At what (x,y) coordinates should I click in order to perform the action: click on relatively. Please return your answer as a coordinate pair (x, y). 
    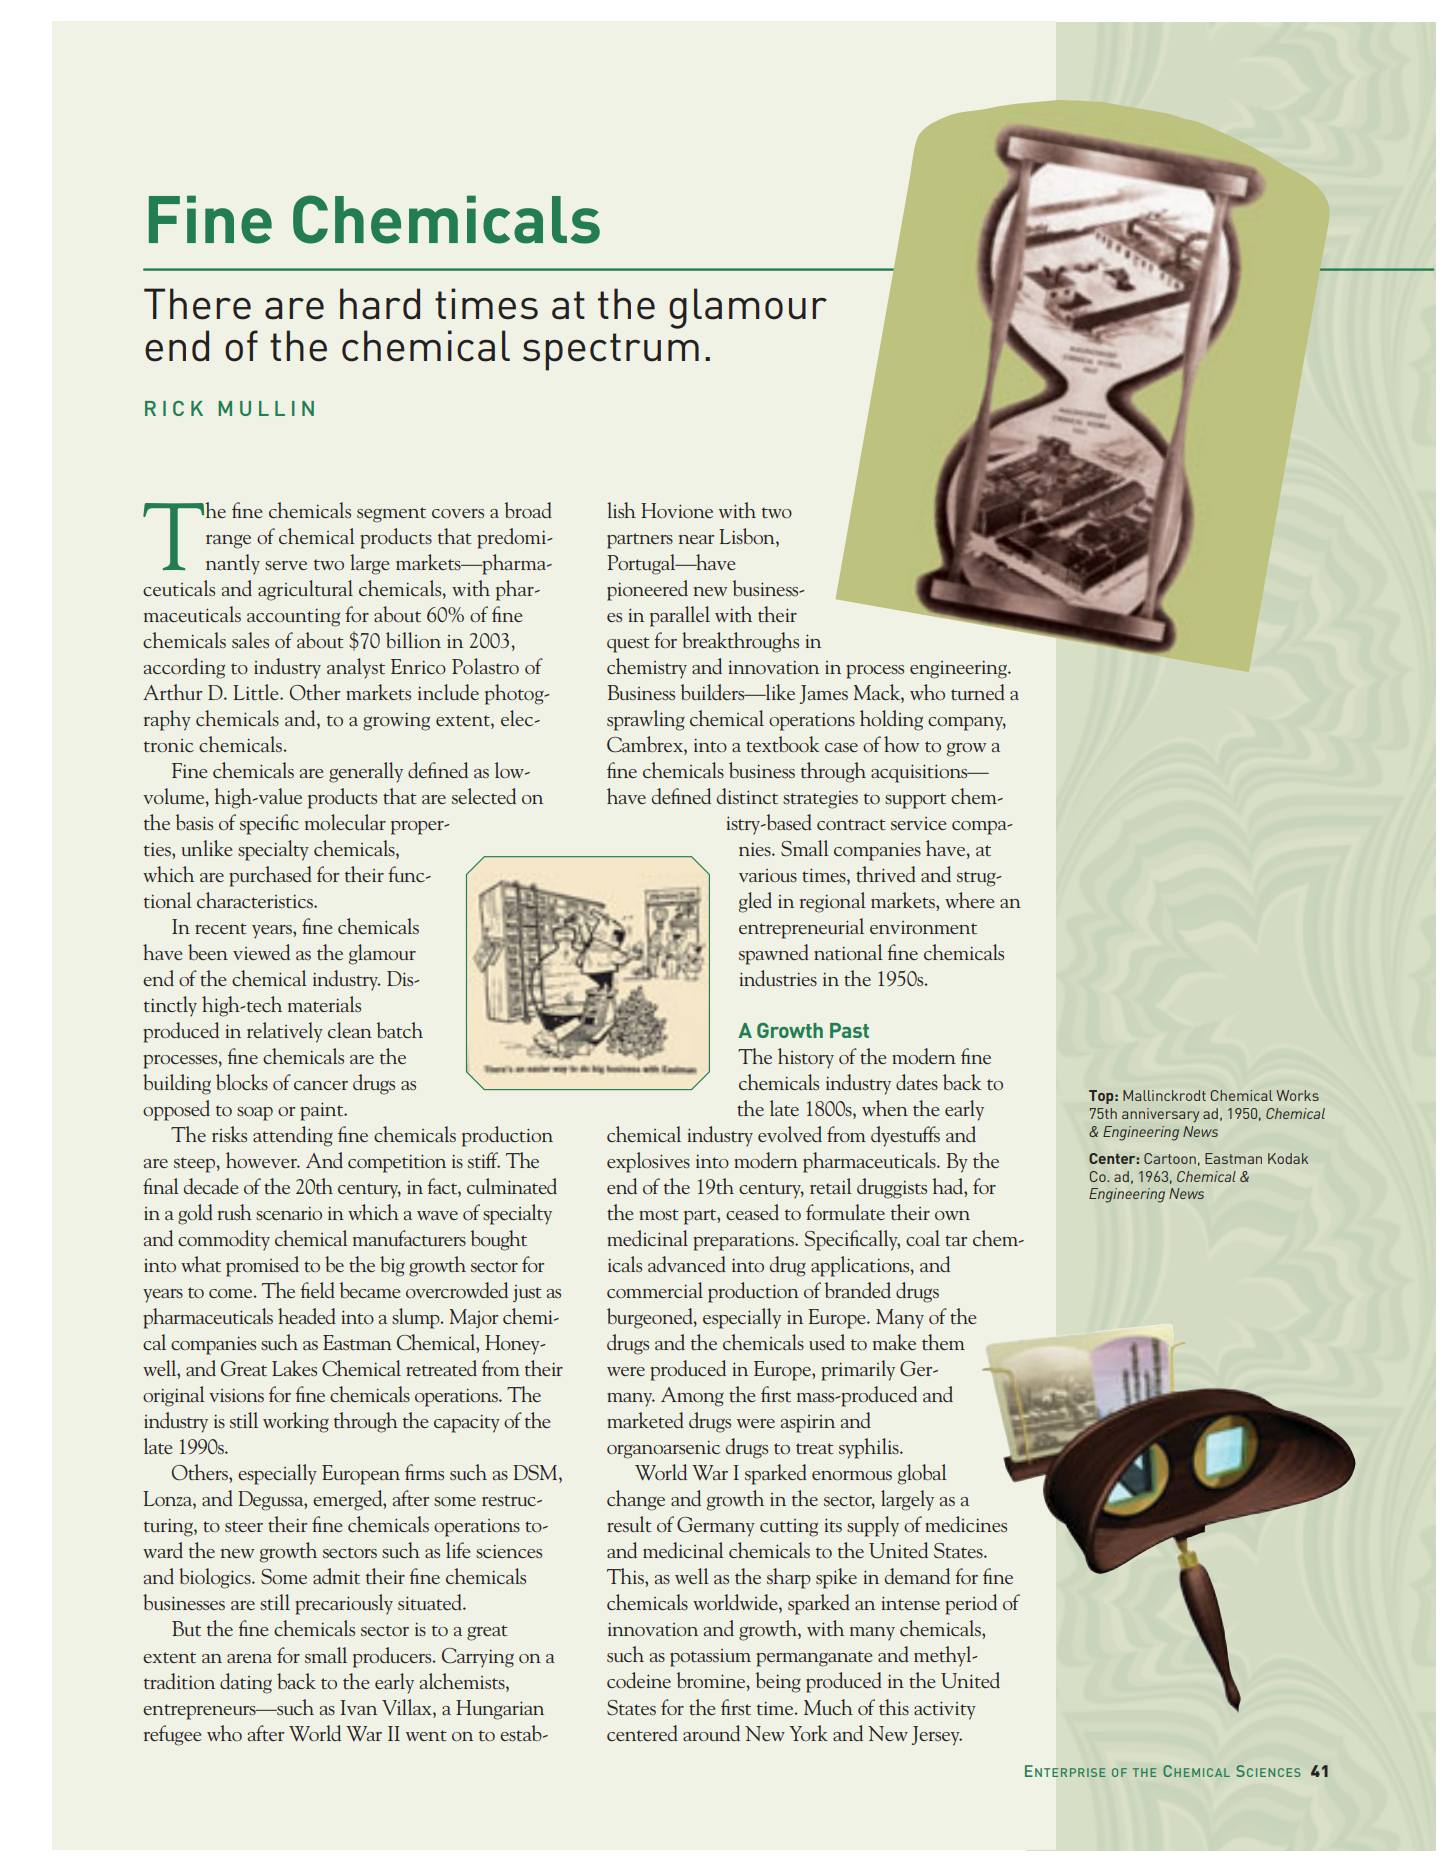
    Looking at the image, I should click on (285, 1032).
